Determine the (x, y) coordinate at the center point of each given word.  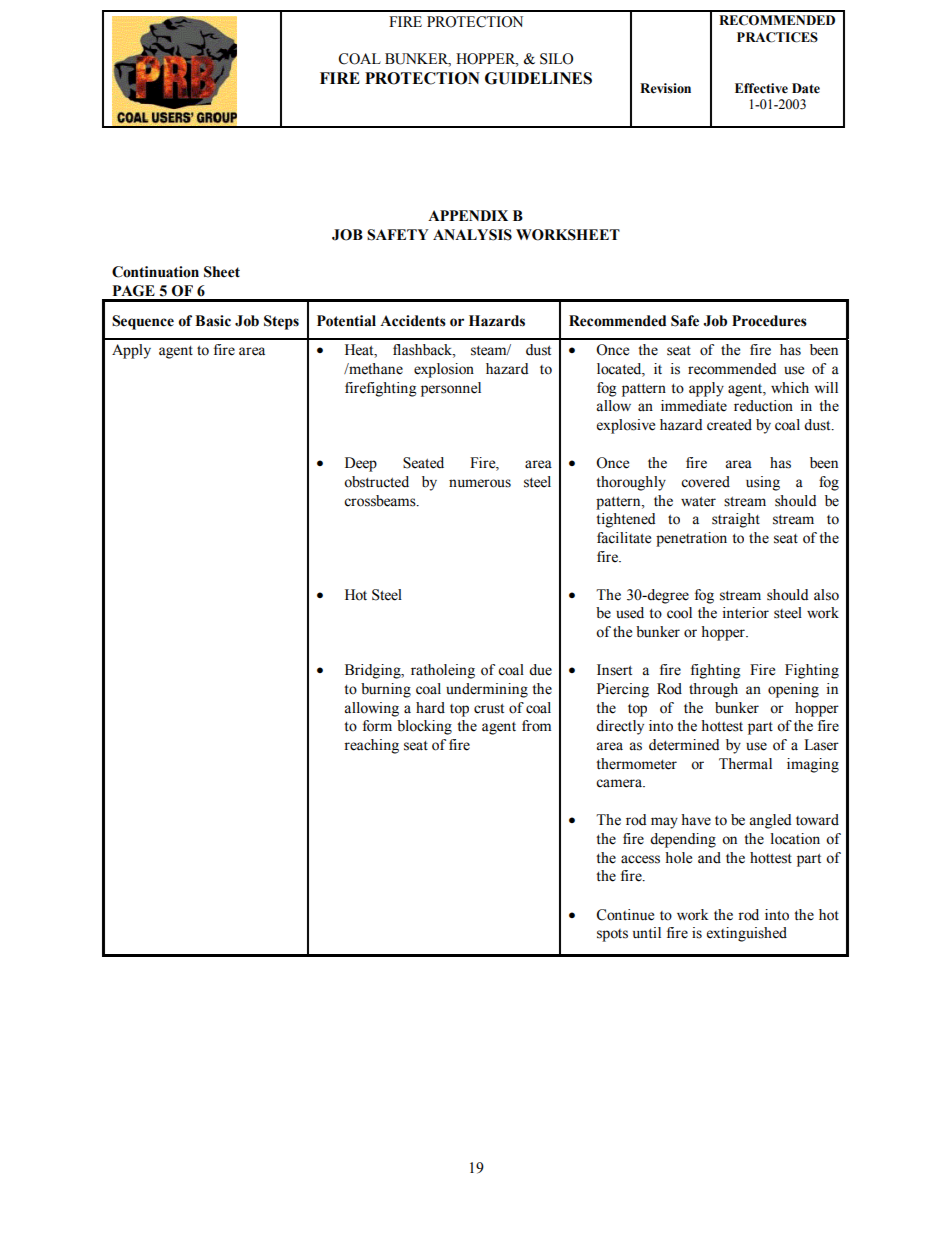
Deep (361, 464)
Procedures (769, 321)
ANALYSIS (472, 235)
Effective (761, 88)
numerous (480, 483)
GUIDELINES (538, 78)
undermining (487, 690)
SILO (556, 59)
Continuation (155, 272)
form (377, 726)
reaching (371, 746)
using (763, 483)
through (713, 690)
